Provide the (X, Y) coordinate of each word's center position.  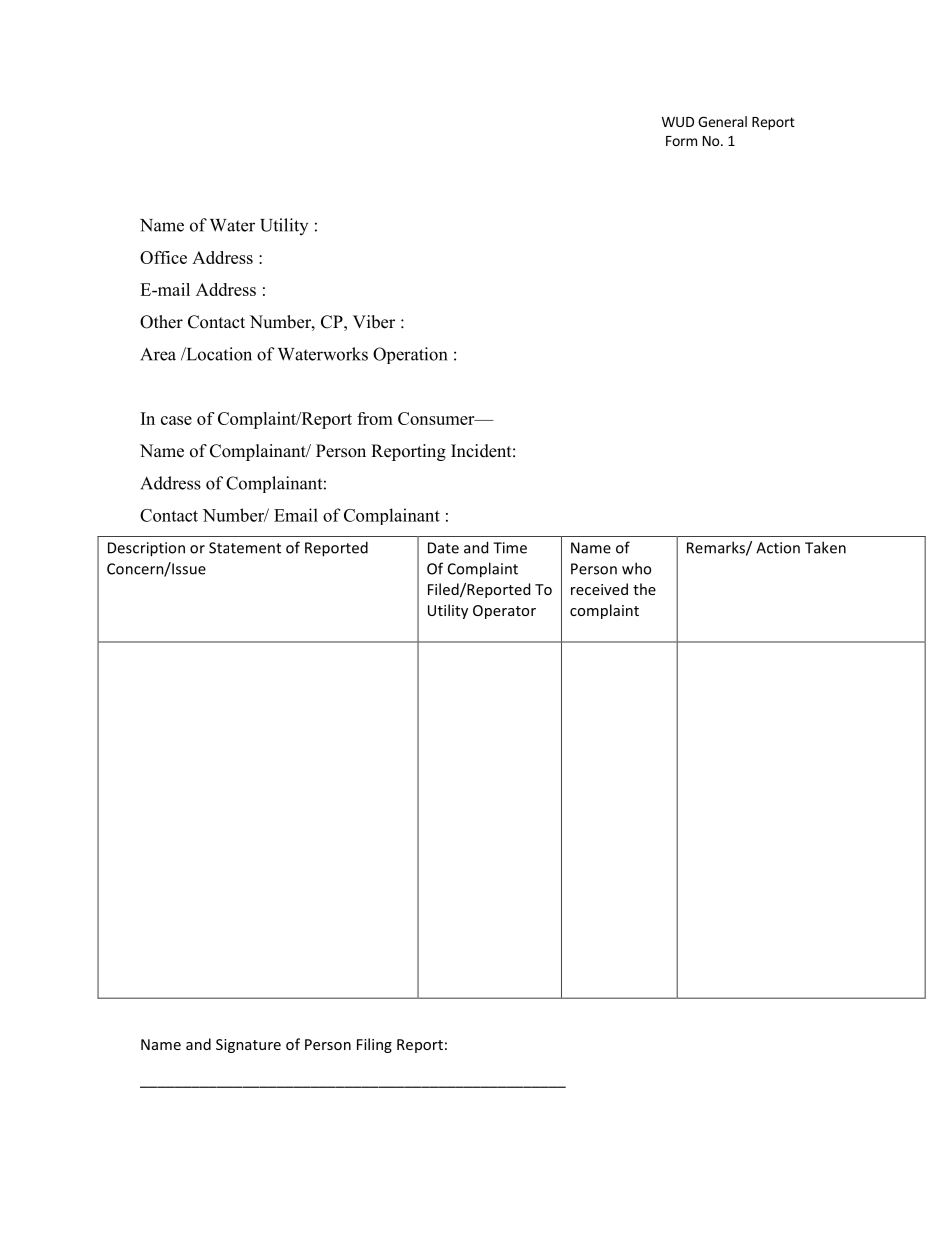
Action (778, 548)
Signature (248, 1046)
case (176, 420)
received (599, 589)
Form (681, 141)
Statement (245, 548)
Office (163, 257)
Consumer (437, 418)
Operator (504, 612)
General (722, 121)
